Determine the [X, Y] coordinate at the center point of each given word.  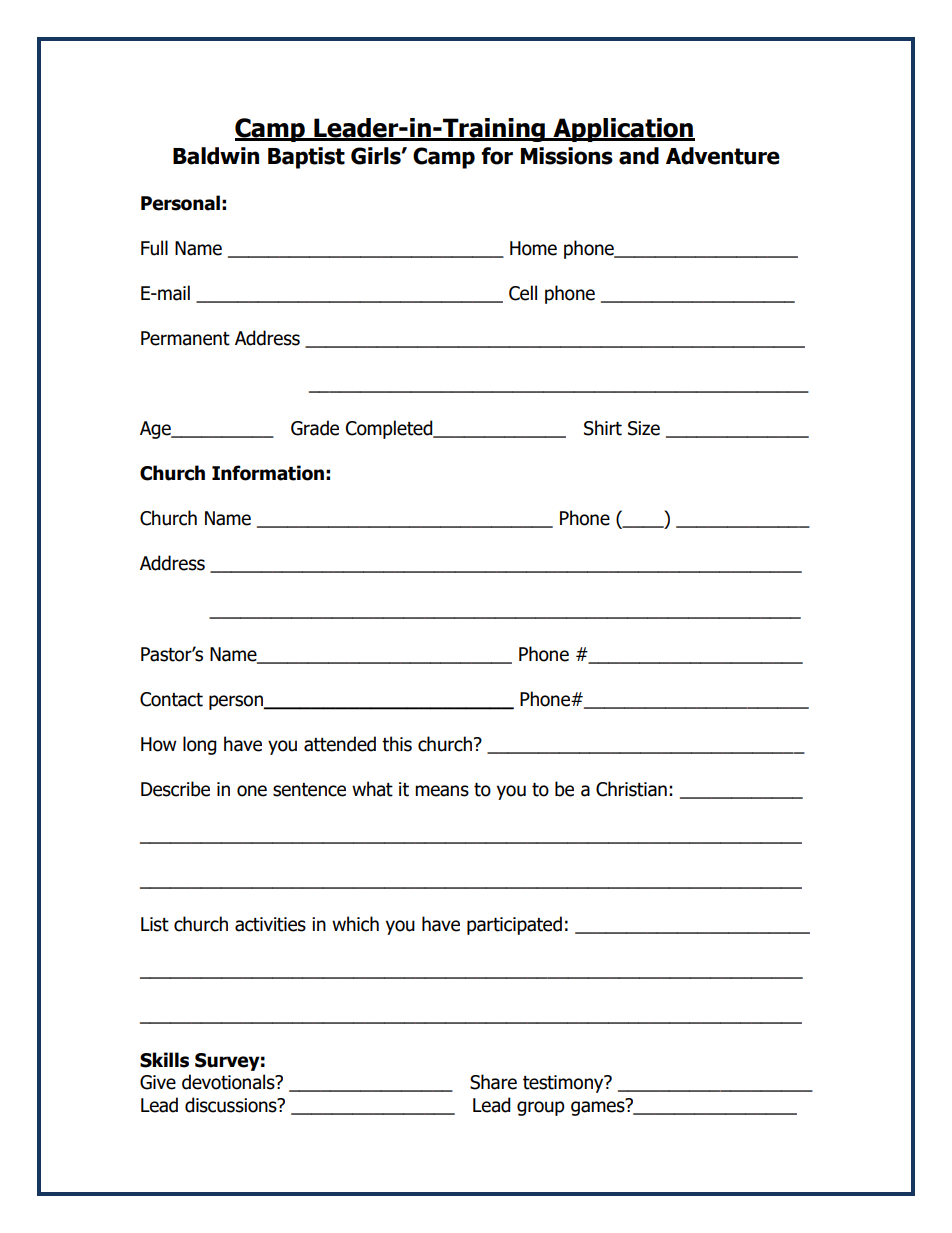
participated [514, 925]
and [639, 156]
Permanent [185, 338]
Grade [315, 428]
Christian [631, 789]
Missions [567, 156]
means [442, 791]
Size [644, 428]
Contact [171, 699]
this [397, 744]
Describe [175, 789]
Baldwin [216, 156]
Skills [164, 1060]
